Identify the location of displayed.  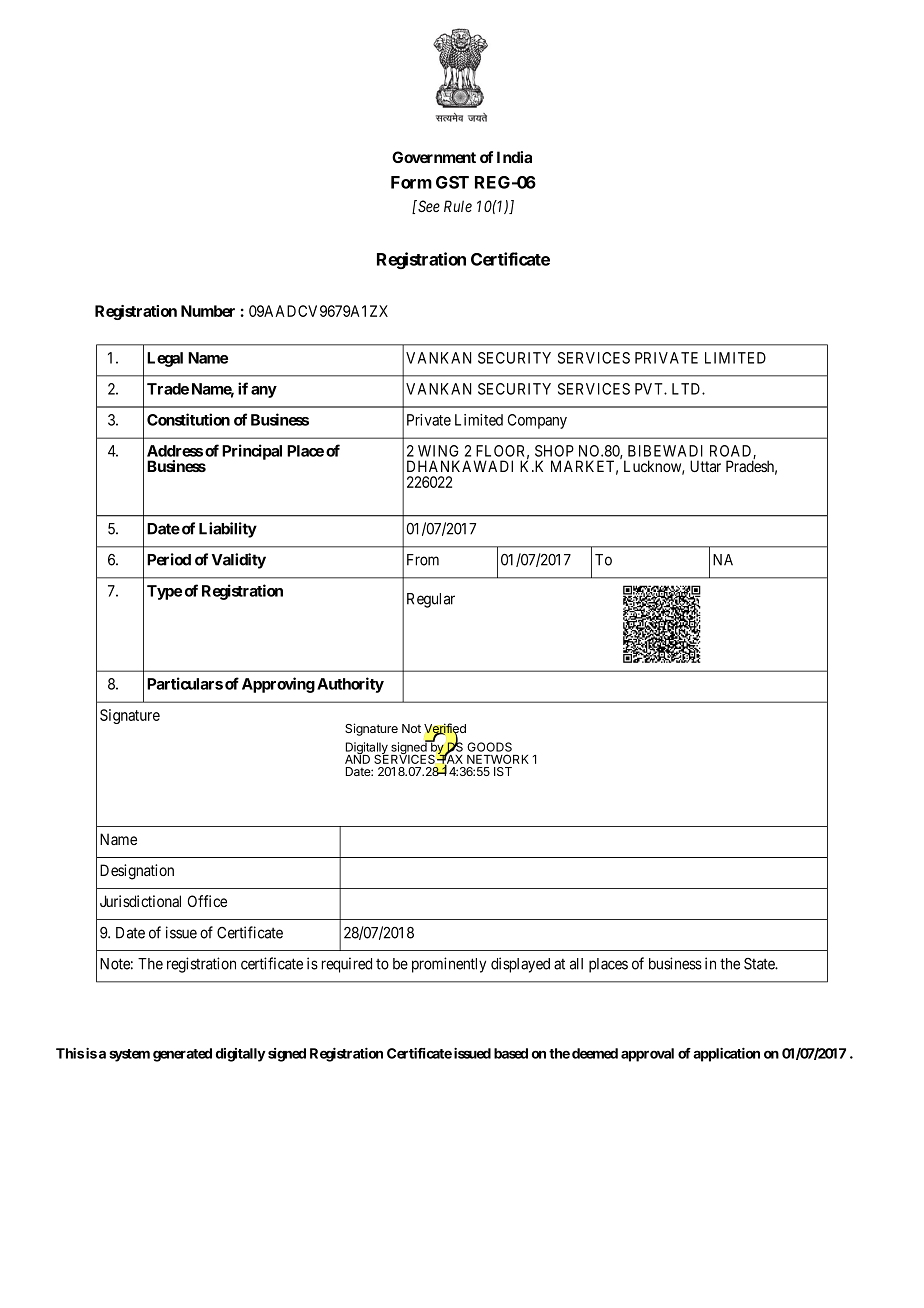
(520, 965).
